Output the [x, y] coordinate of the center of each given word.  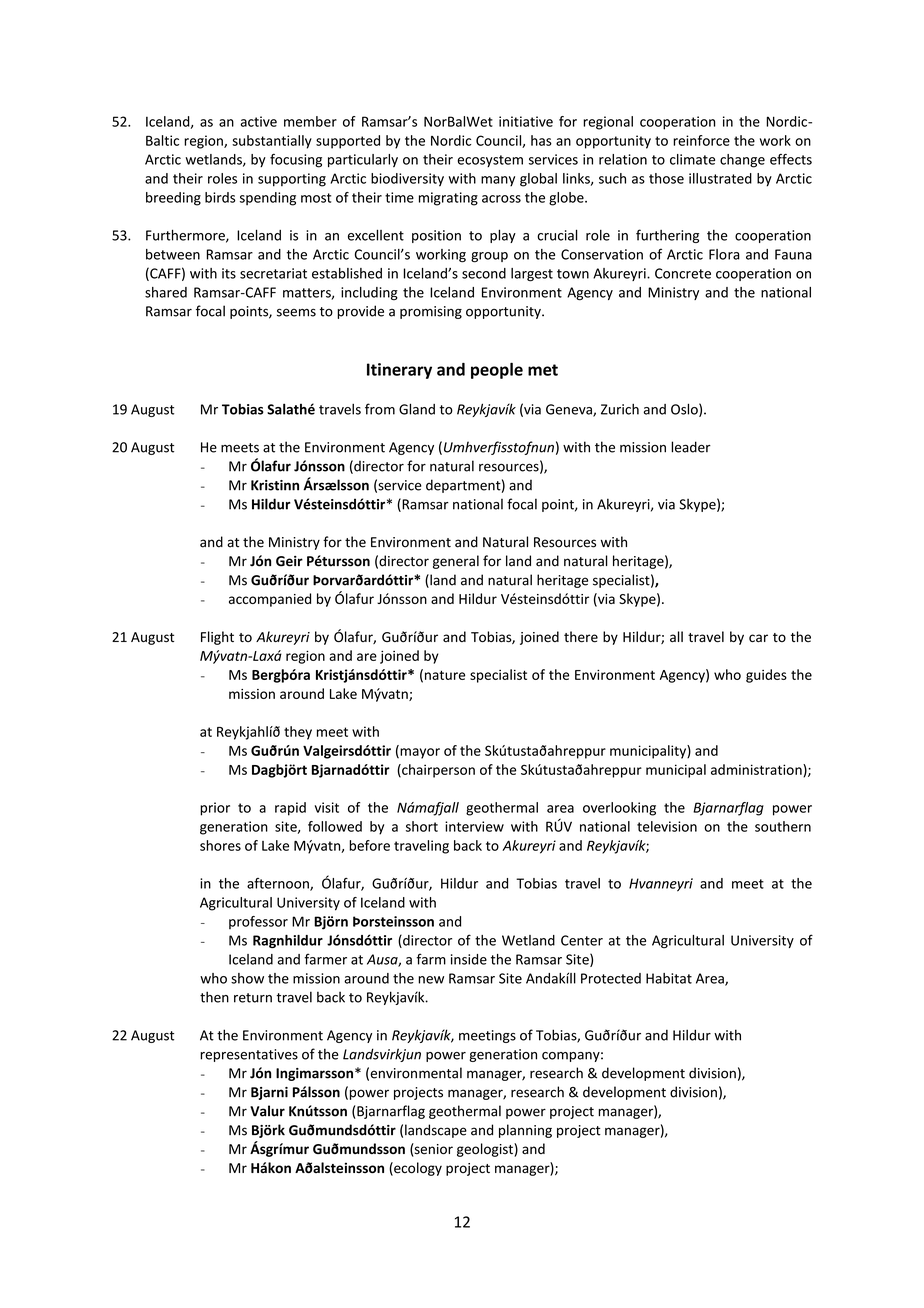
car [758, 638]
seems [296, 312]
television [667, 826]
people [497, 370]
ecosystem [490, 161]
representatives [249, 1055]
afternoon [279, 884]
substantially [272, 142]
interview [474, 826]
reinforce [701, 140]
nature [445, 675]
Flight [217, 638]
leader [691, 447]
